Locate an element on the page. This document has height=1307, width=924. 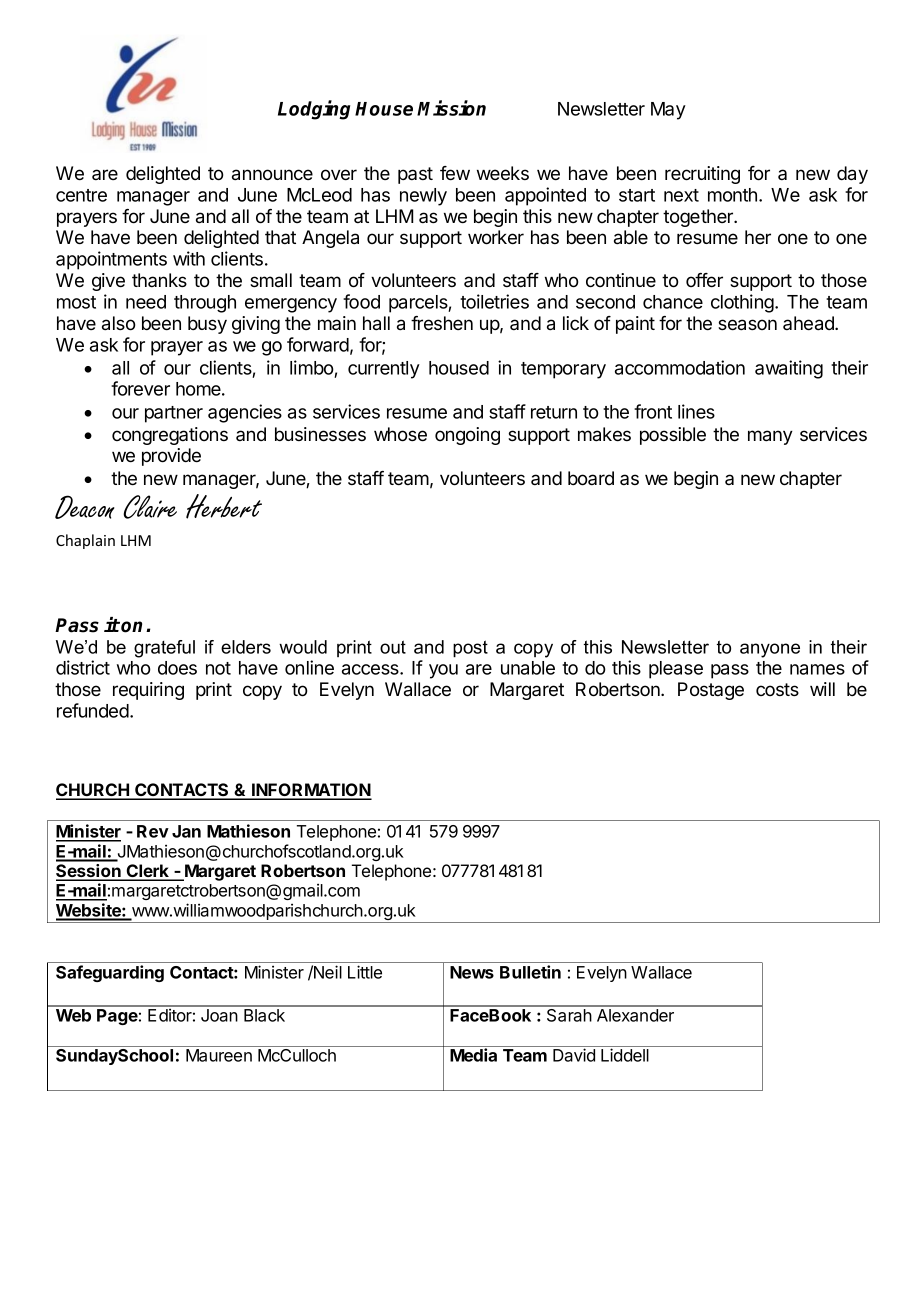
requiring is located at coordinates (148, 691).
